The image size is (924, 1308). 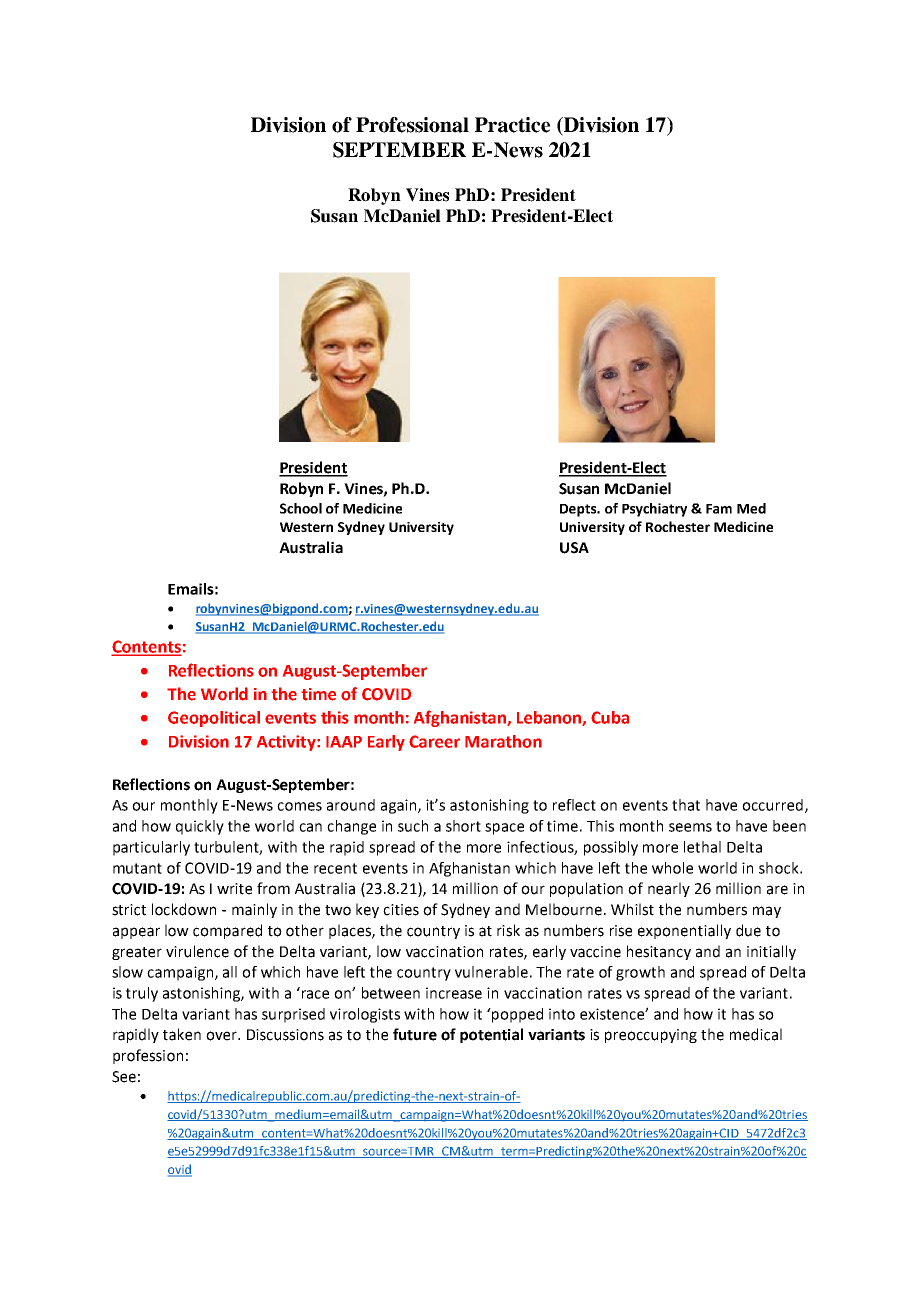 I want to click on Fam, so click(x=719, y=509).
